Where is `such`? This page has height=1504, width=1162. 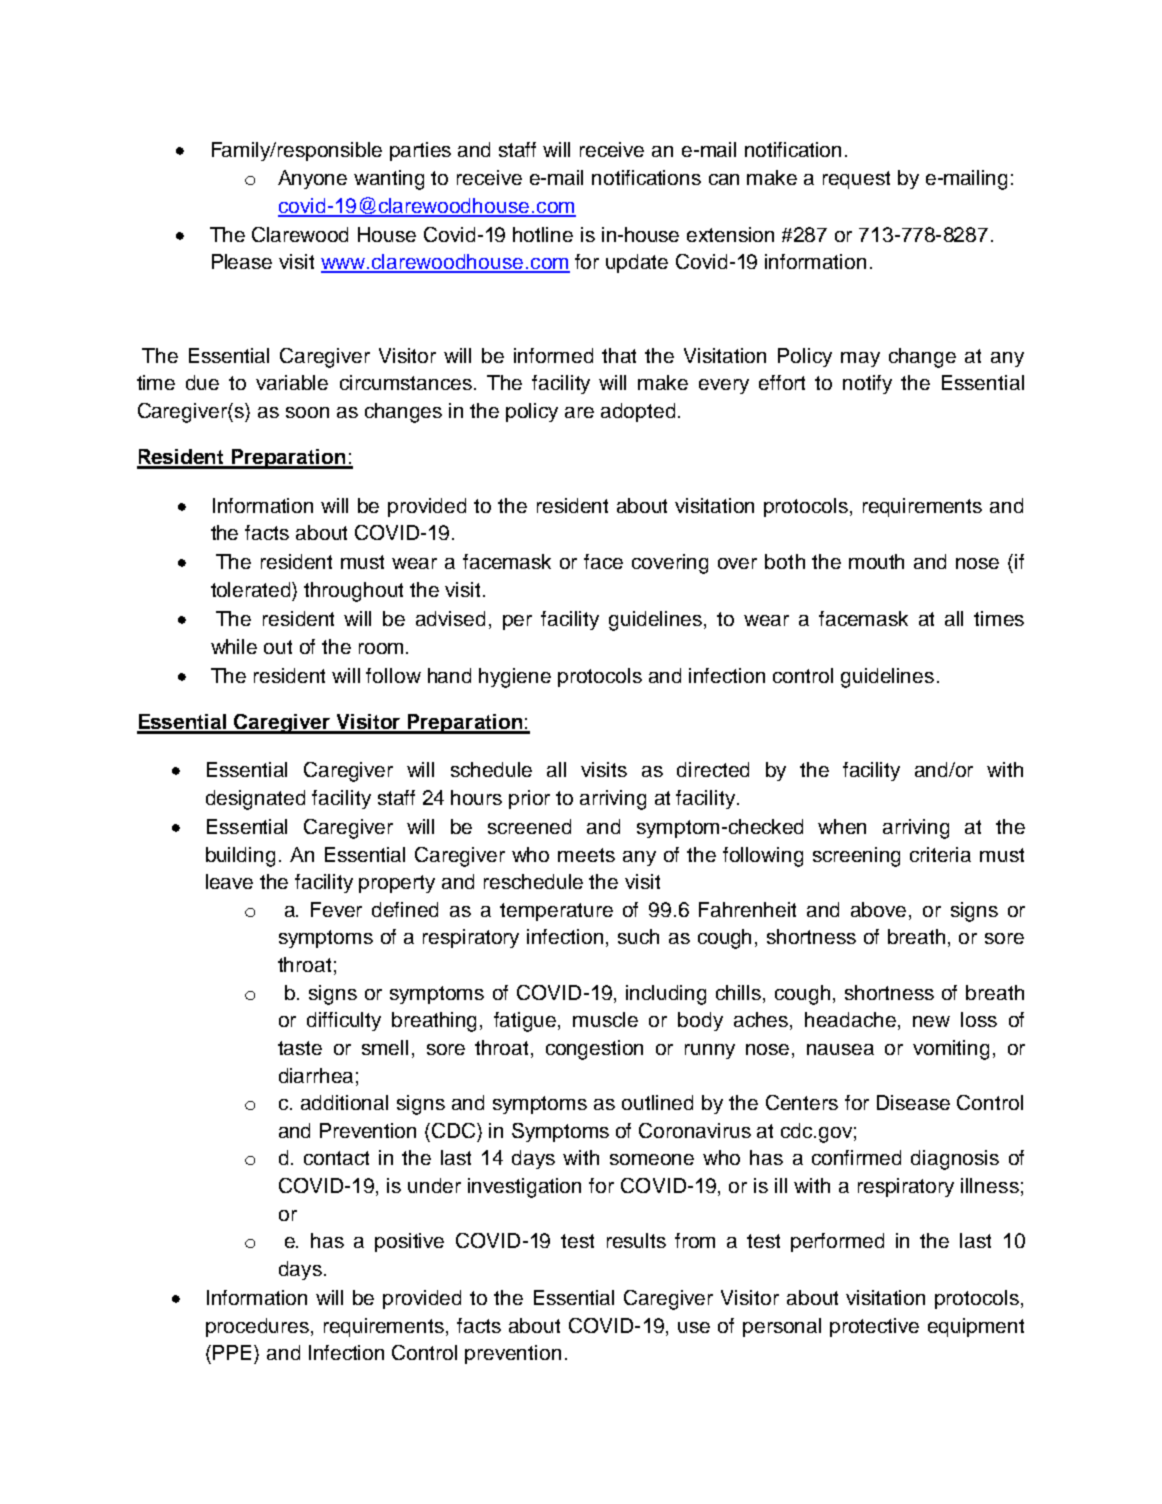
such is located at coordinates (638, 936).
